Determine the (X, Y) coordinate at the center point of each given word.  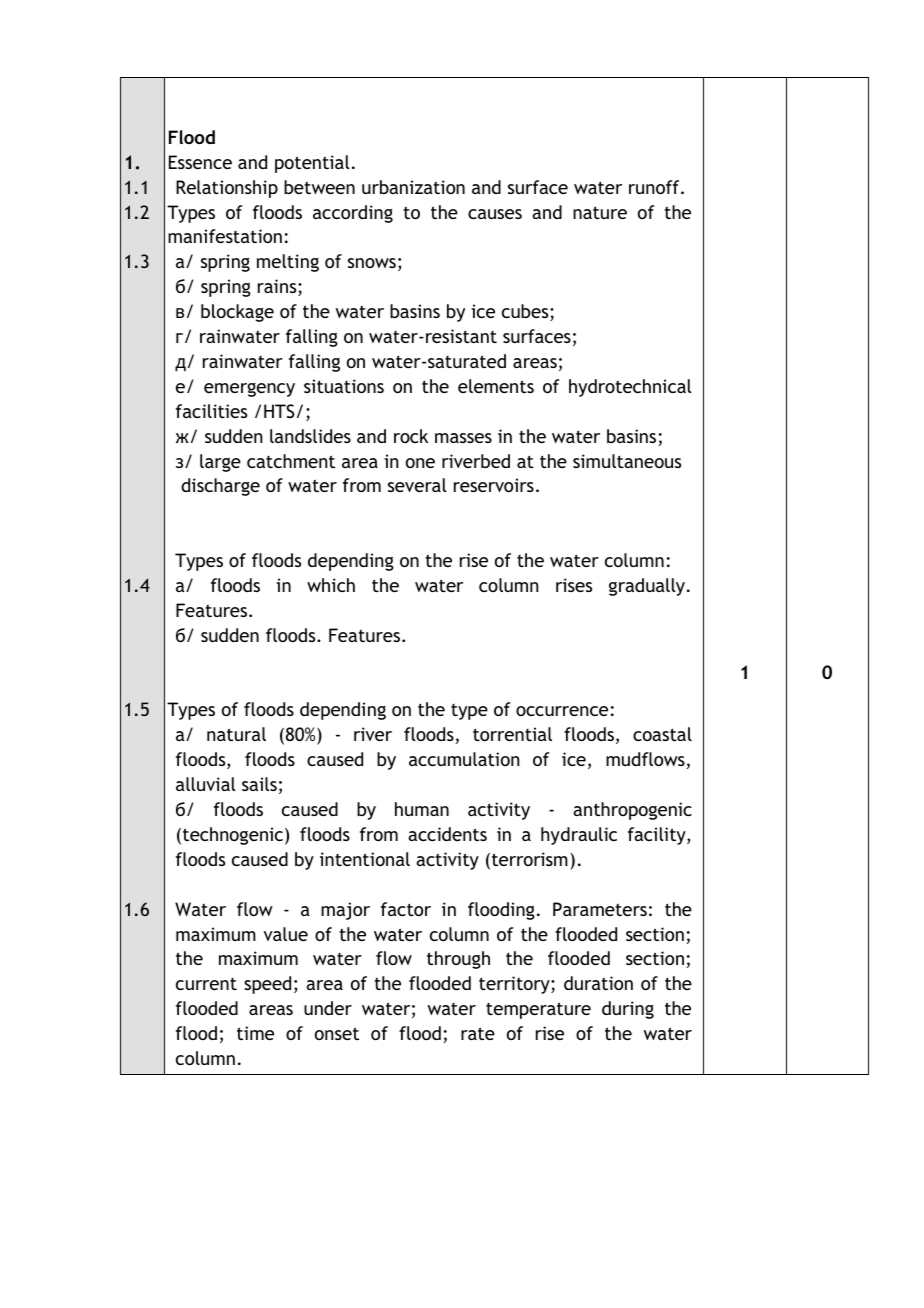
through (458, 960)
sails (259, 784)
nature (600, 212)
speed (267, 985)
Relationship (227, 189)
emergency (249, 390)
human (422, 809)
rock (411, 436)
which (331, 585)
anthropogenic (632, 811)
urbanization (413, 187)
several (417, 485)
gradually (648, 587)
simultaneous (627, 461)
